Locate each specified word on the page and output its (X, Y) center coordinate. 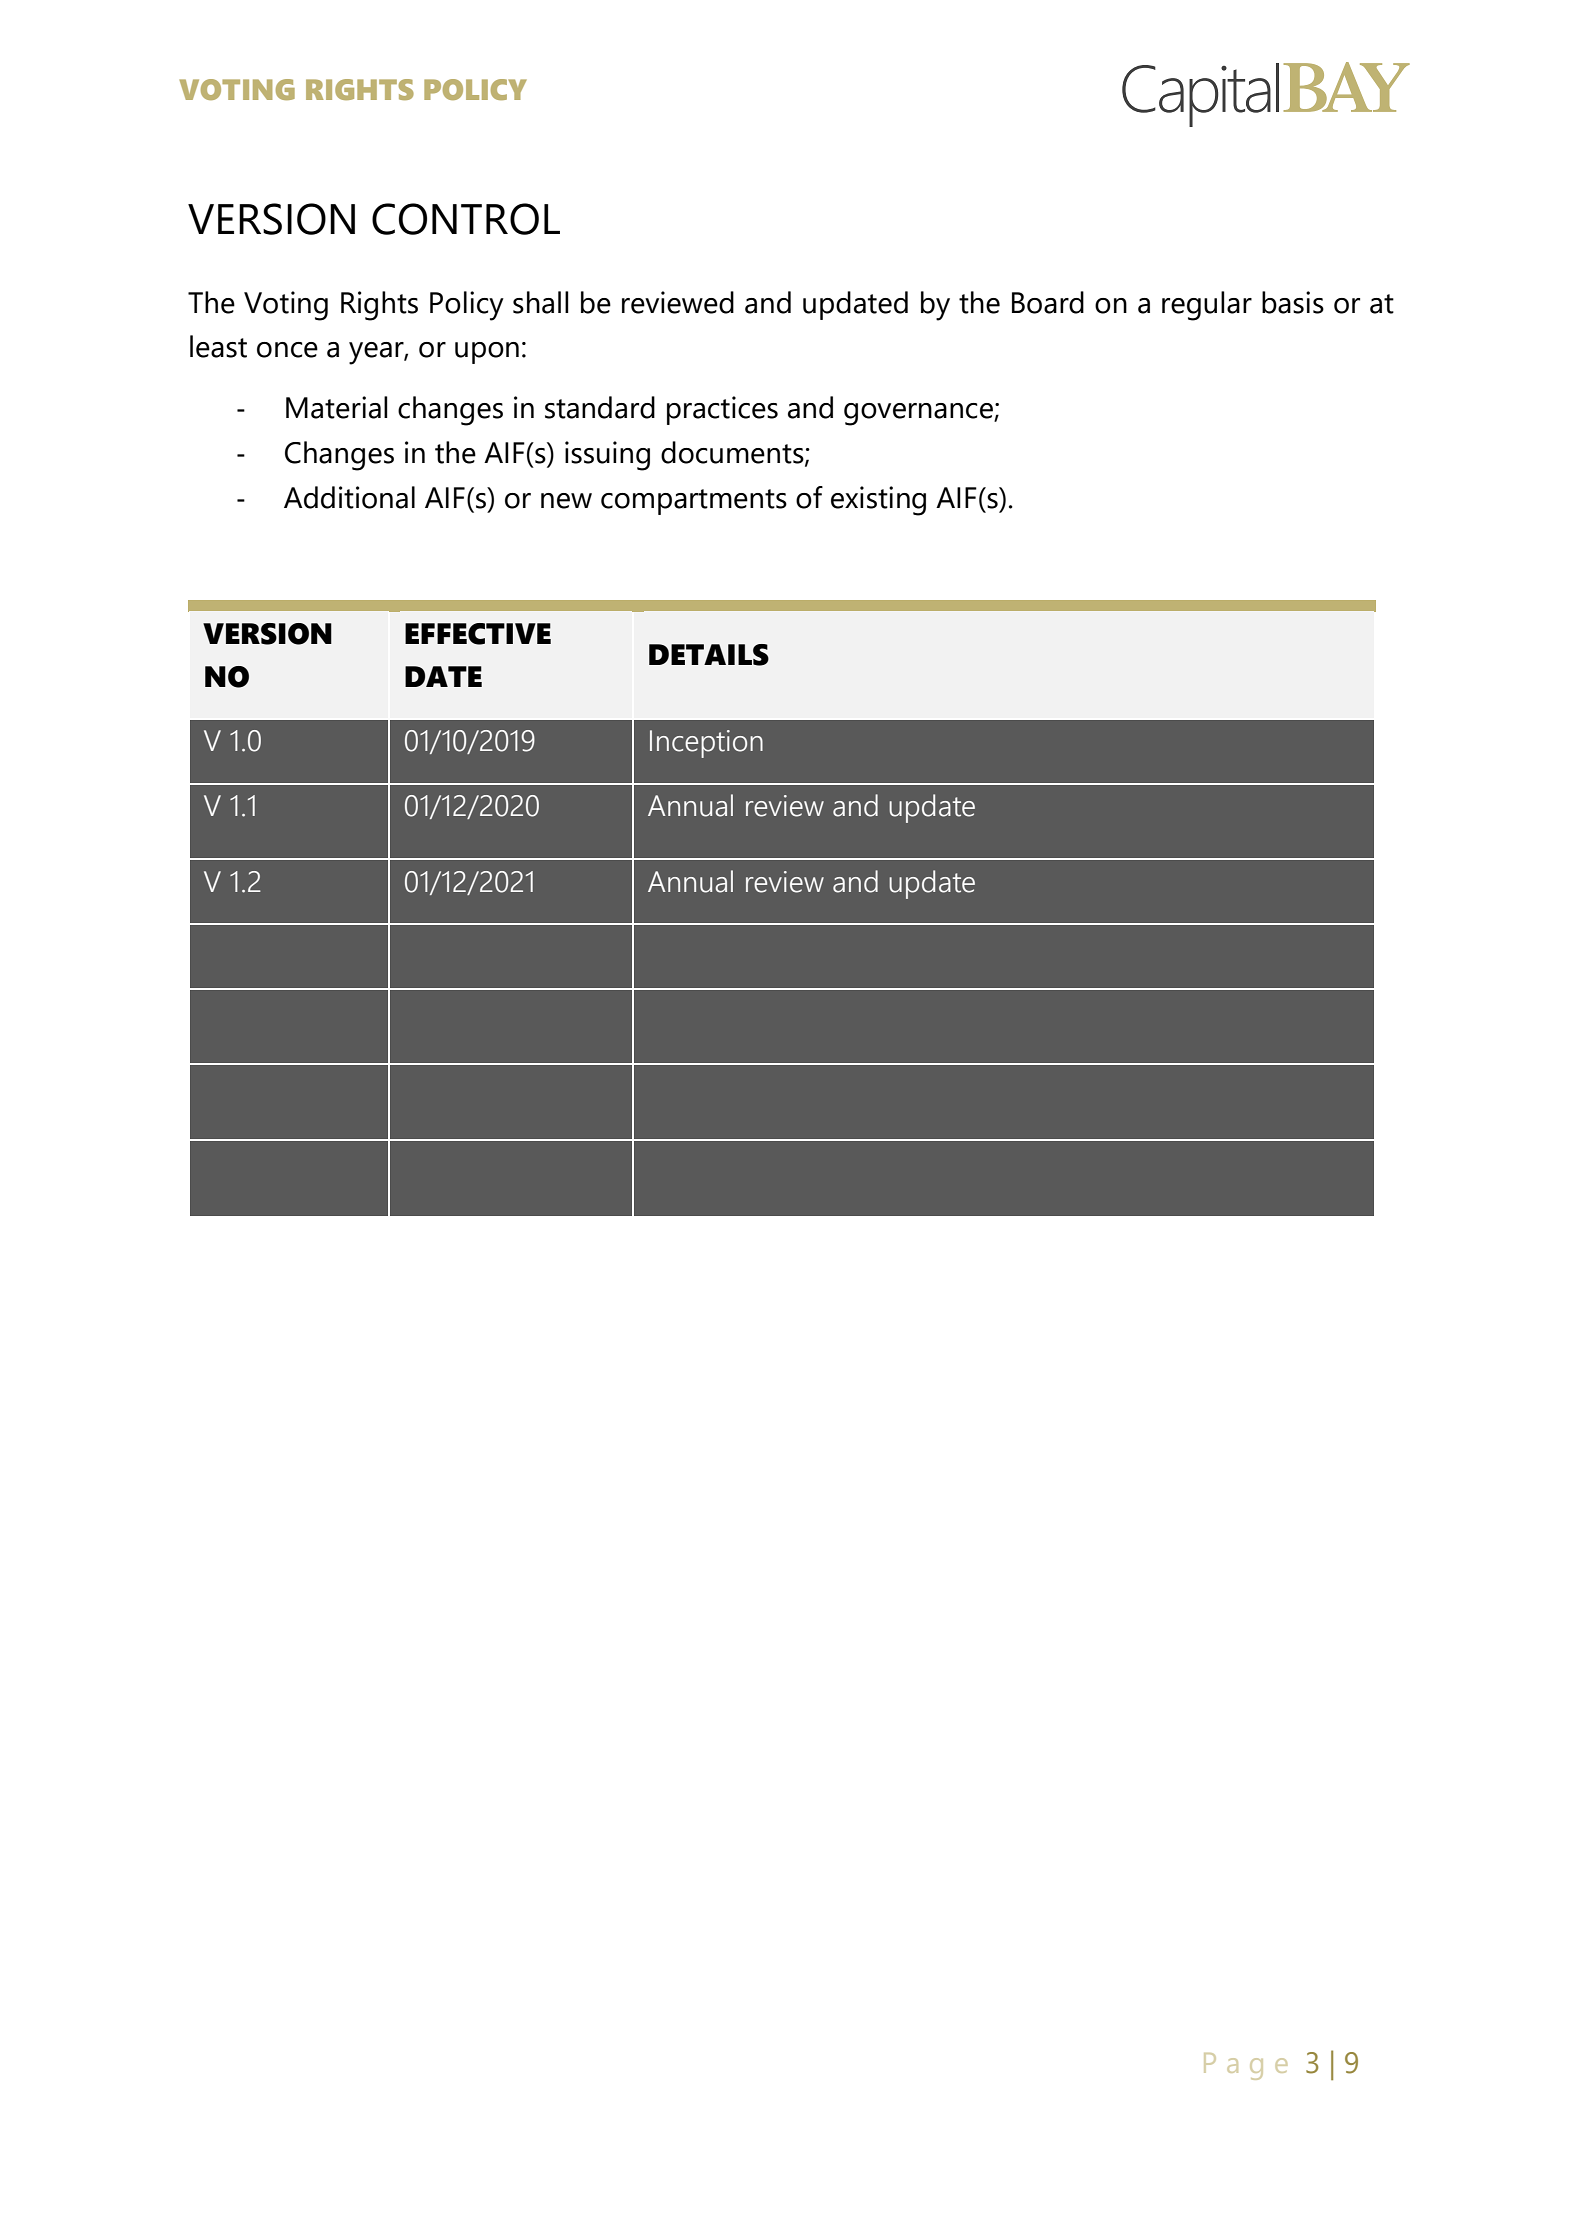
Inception (706, 744)
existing (878, 501)
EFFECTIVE (478, 634)
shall (541, 302)
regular (1207, 306)
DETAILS (709, 655)
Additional (349, 497)
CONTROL (466, 219)
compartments (694, 502)
